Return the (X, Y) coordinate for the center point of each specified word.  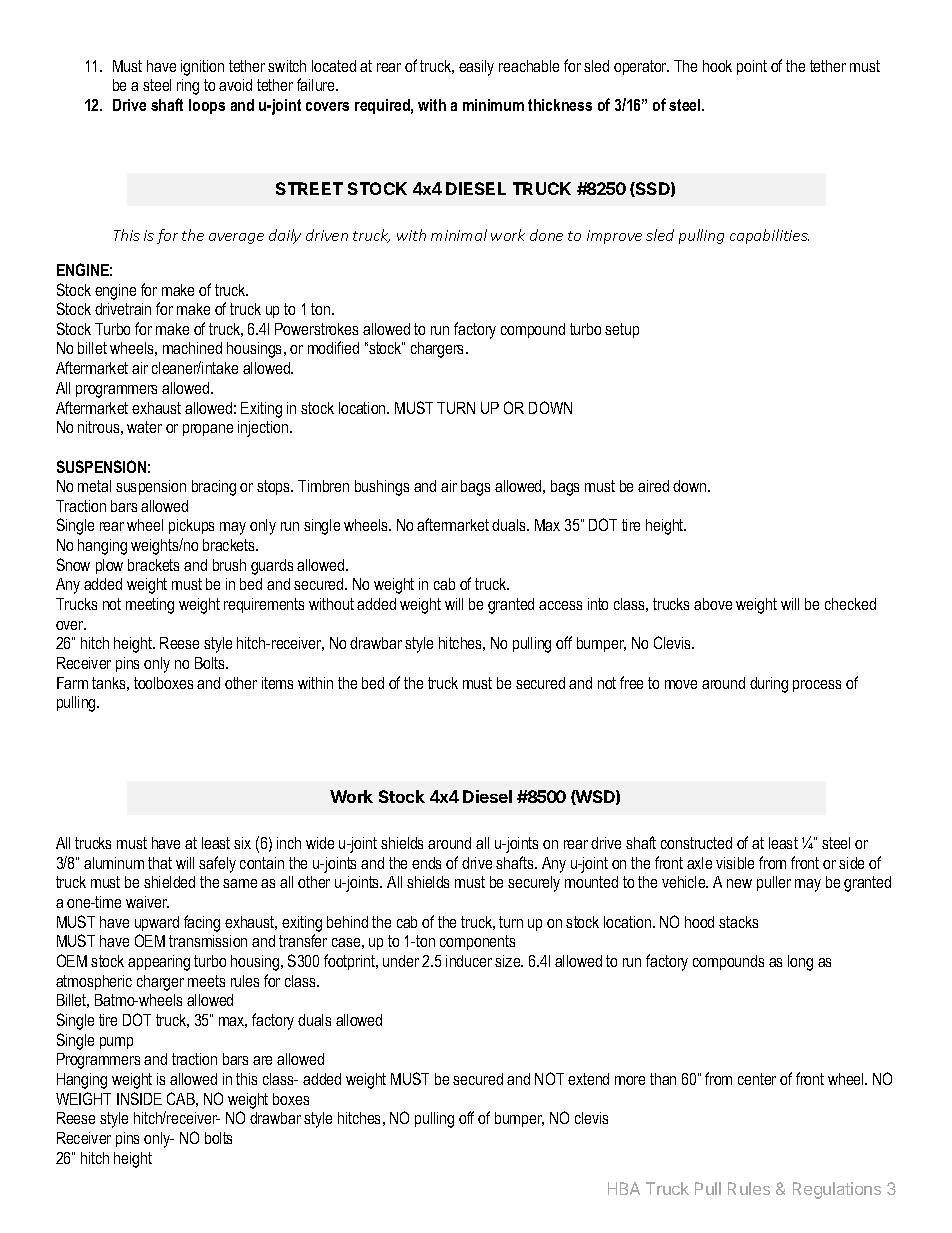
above (713, 604)
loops (207, 106)
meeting (150, 606)
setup (622, 330)
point (752, 67)
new (739, 883)
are (262, 1060)
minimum (493, 105)
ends (426, 863)
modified (333, 347)
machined (192, 348)
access (560, 605)
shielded (169, 882)
